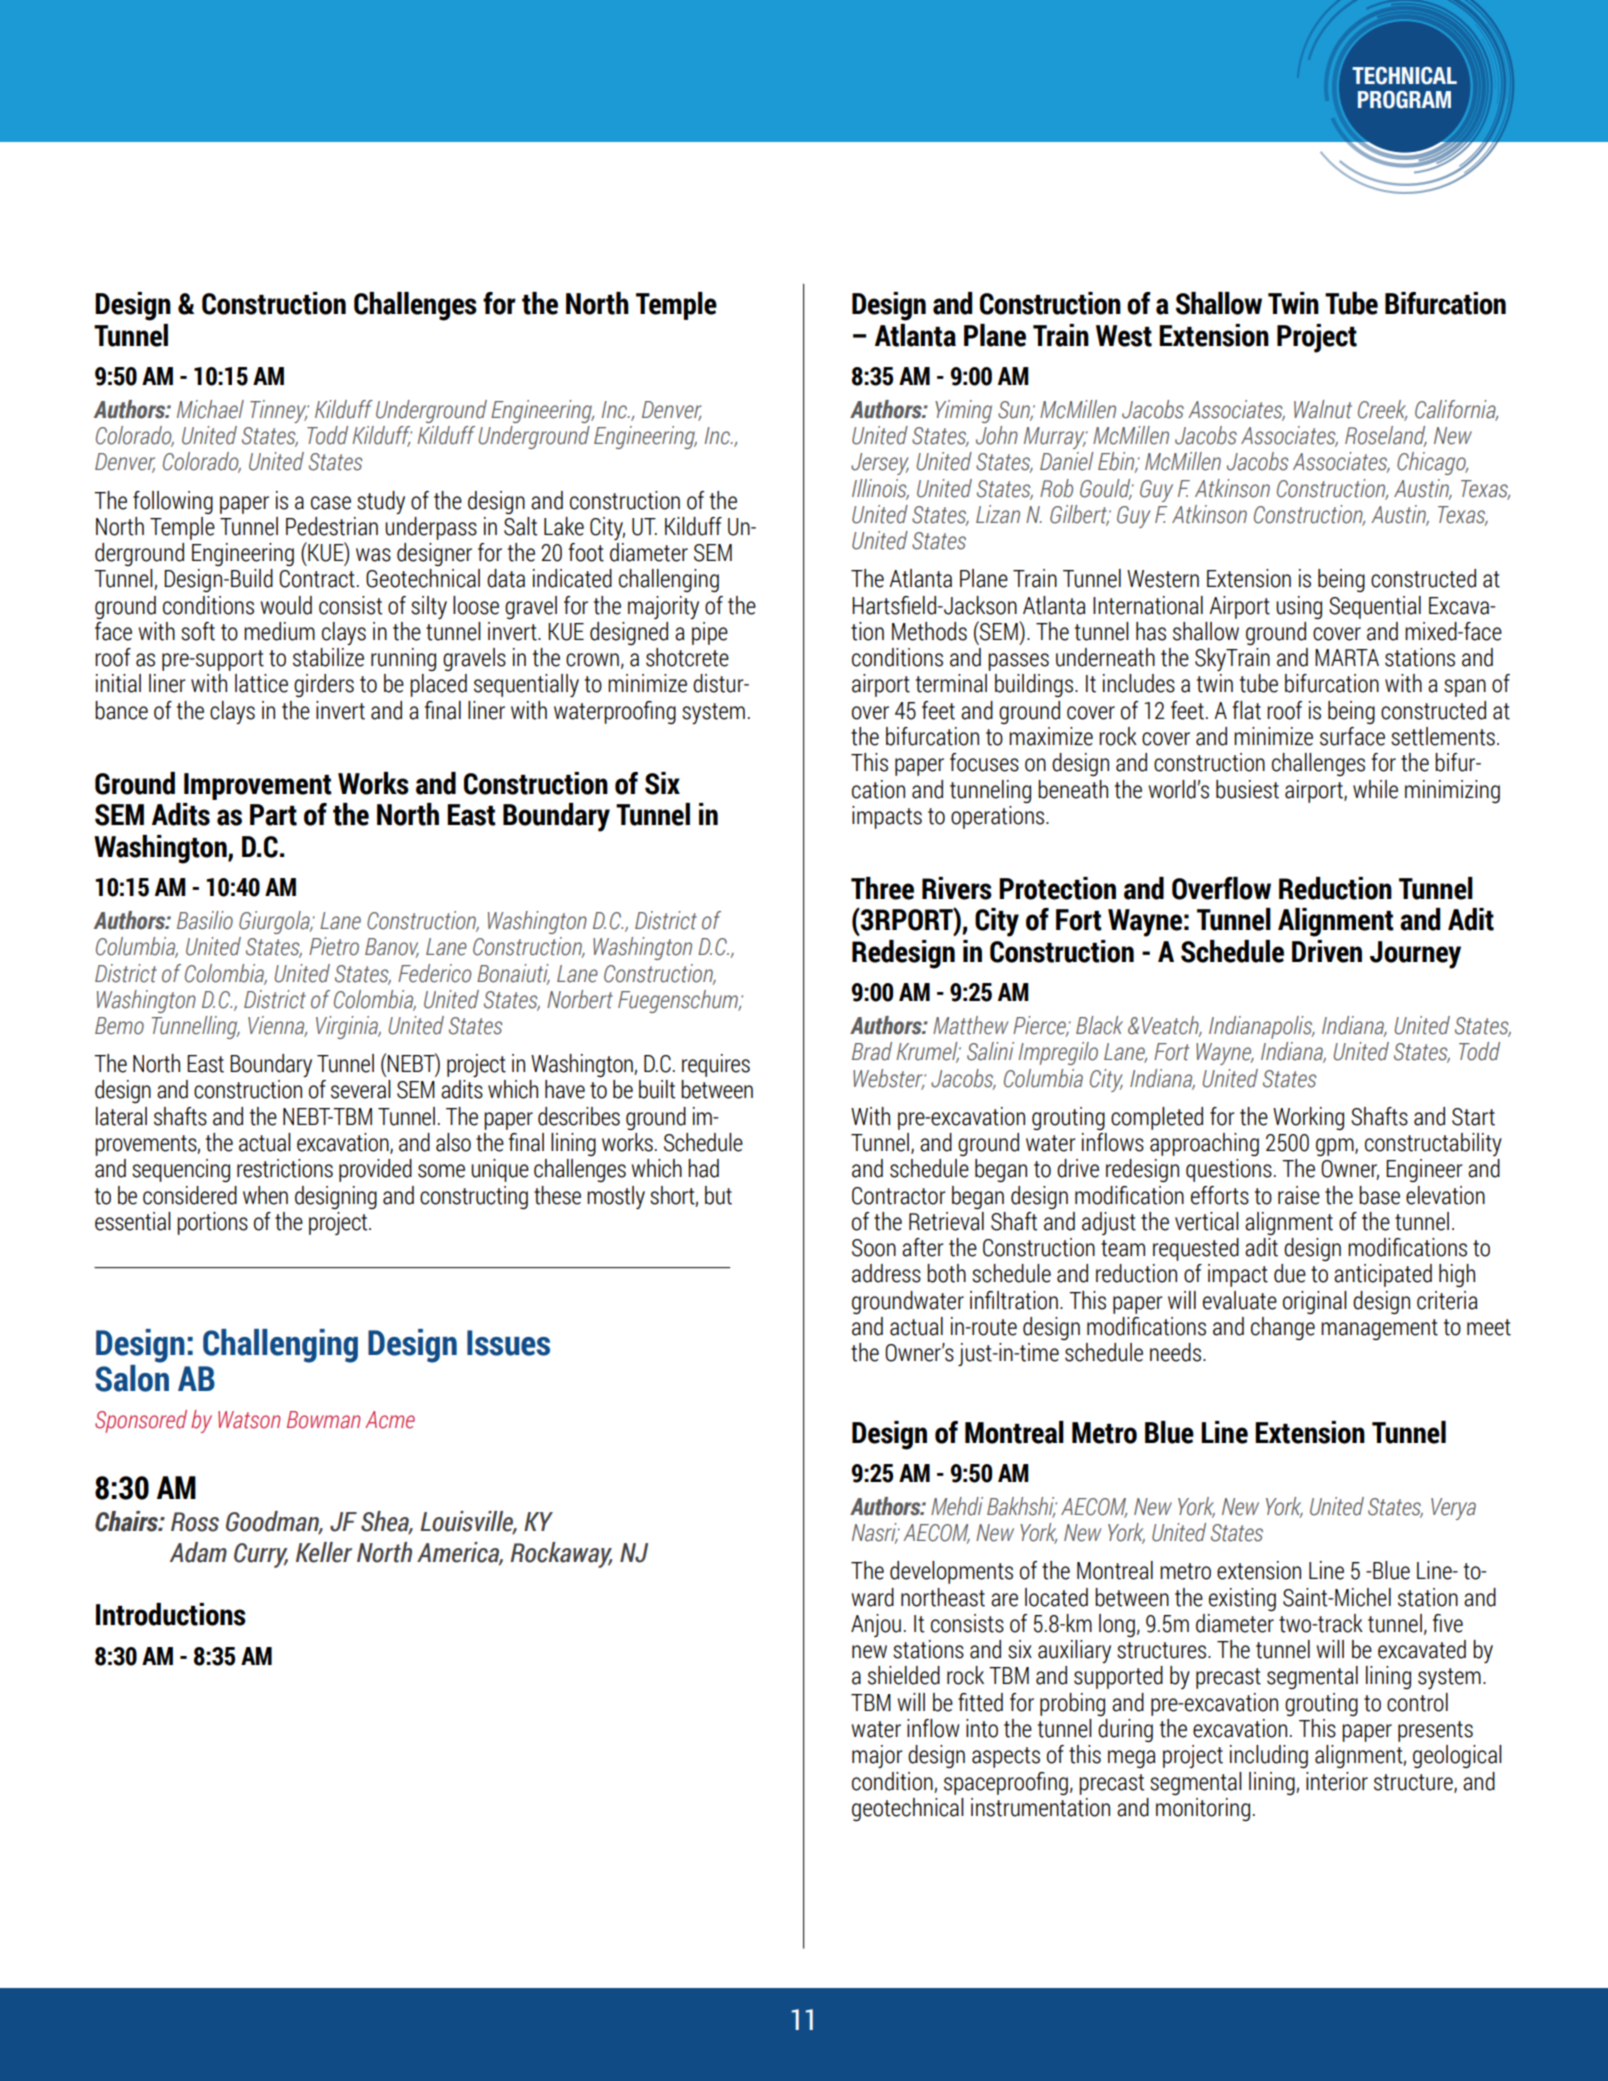 This page has width=1608, height=2081. I want to click on PROGRAM, so click(1404, 100).
